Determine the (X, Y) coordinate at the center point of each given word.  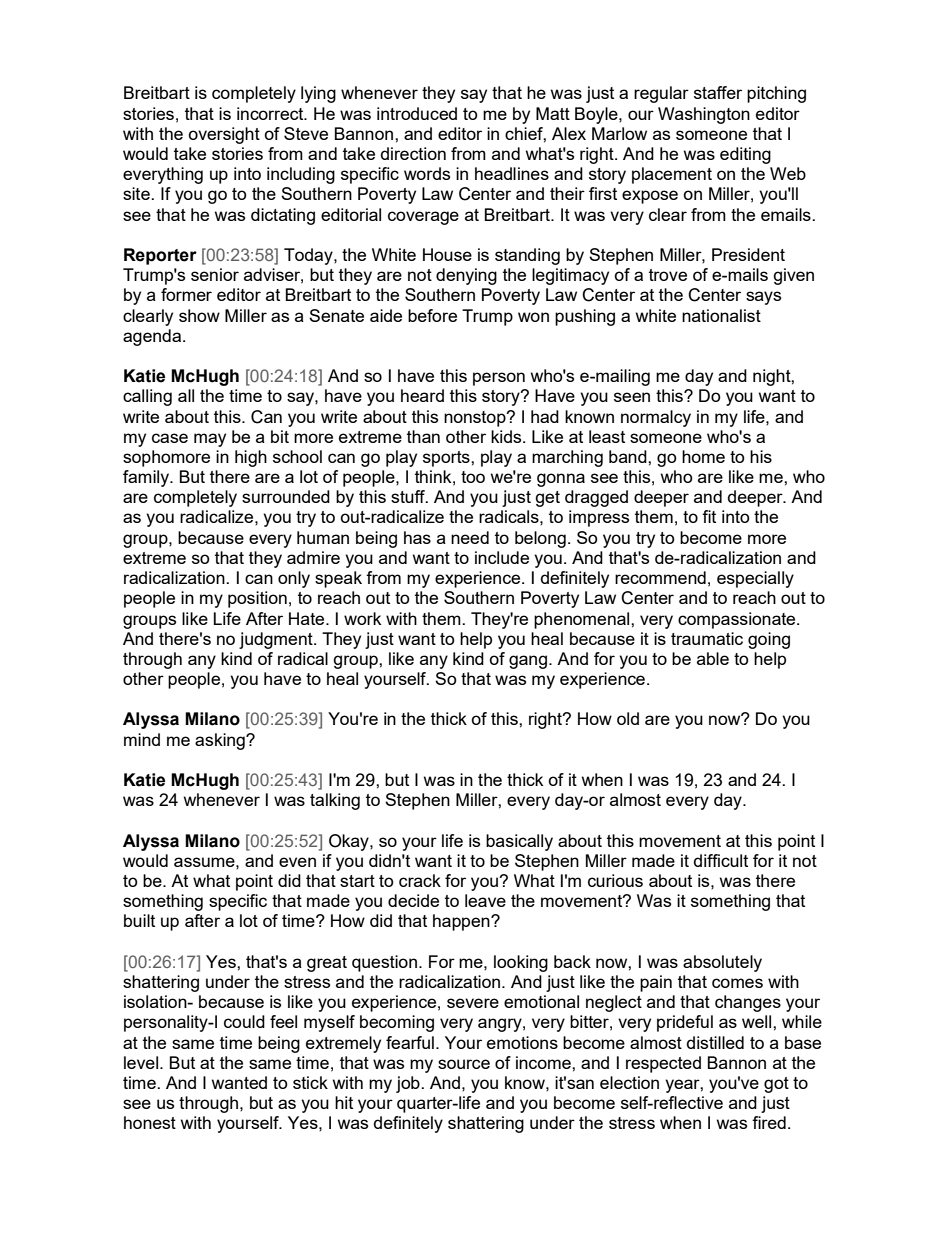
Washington (704, 115)
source (464, 1064)
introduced (417, 113)
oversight (224, 135)
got (776, 1085)
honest (150, 1122)
